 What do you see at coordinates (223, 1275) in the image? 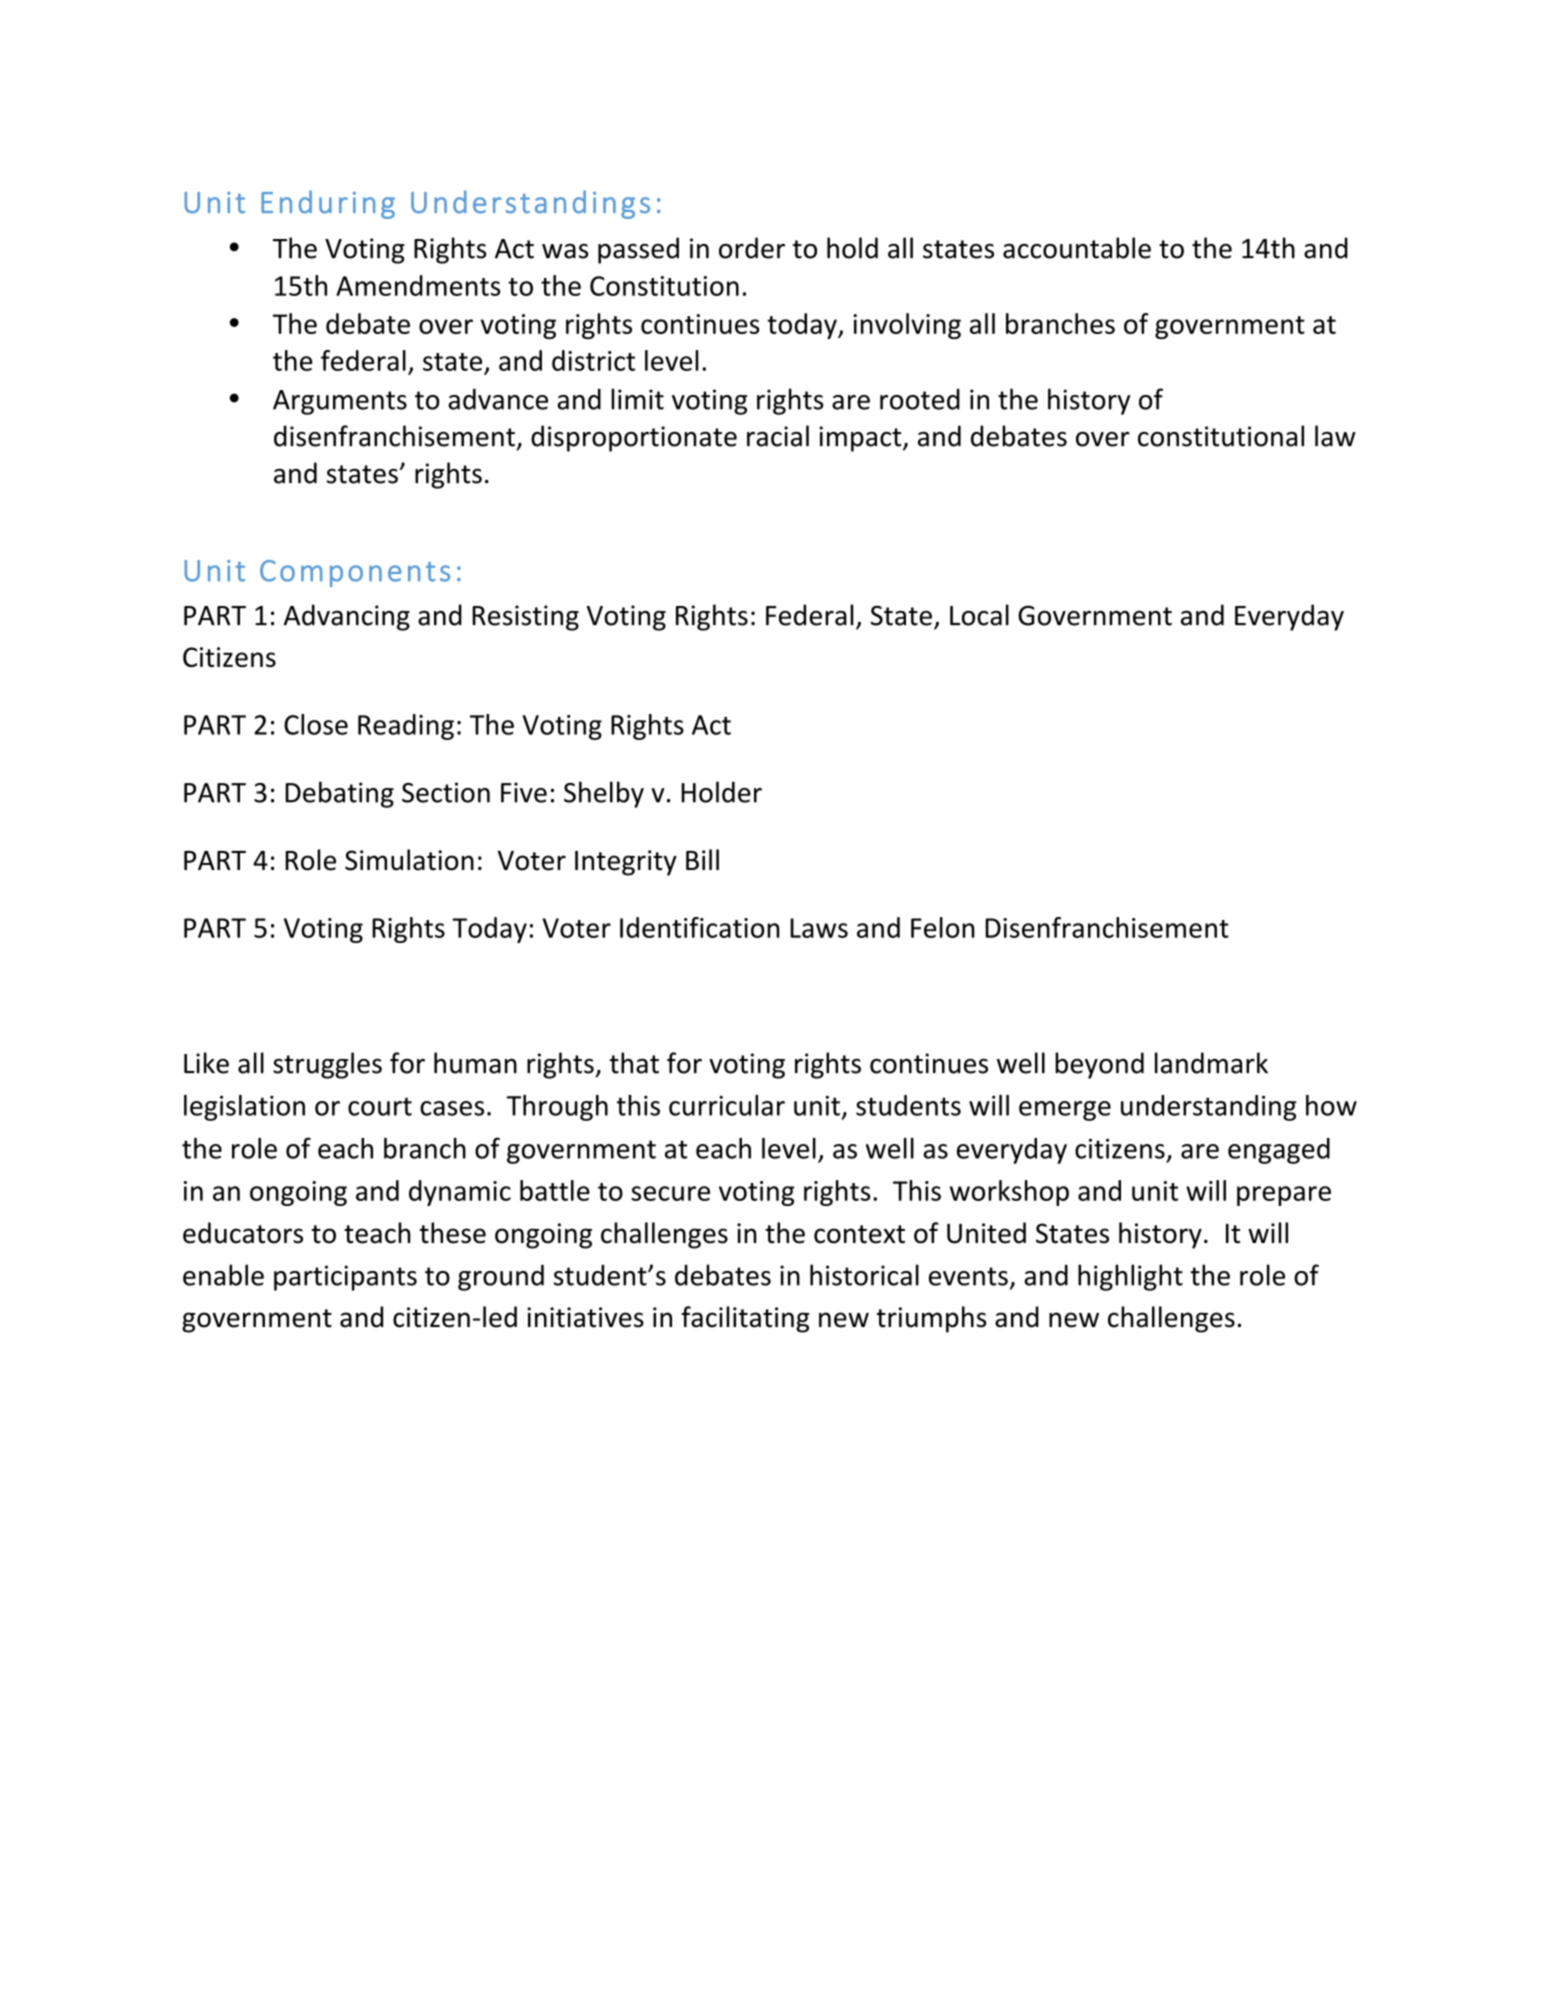
I see `enable` at bounding box center [223, 1275].
